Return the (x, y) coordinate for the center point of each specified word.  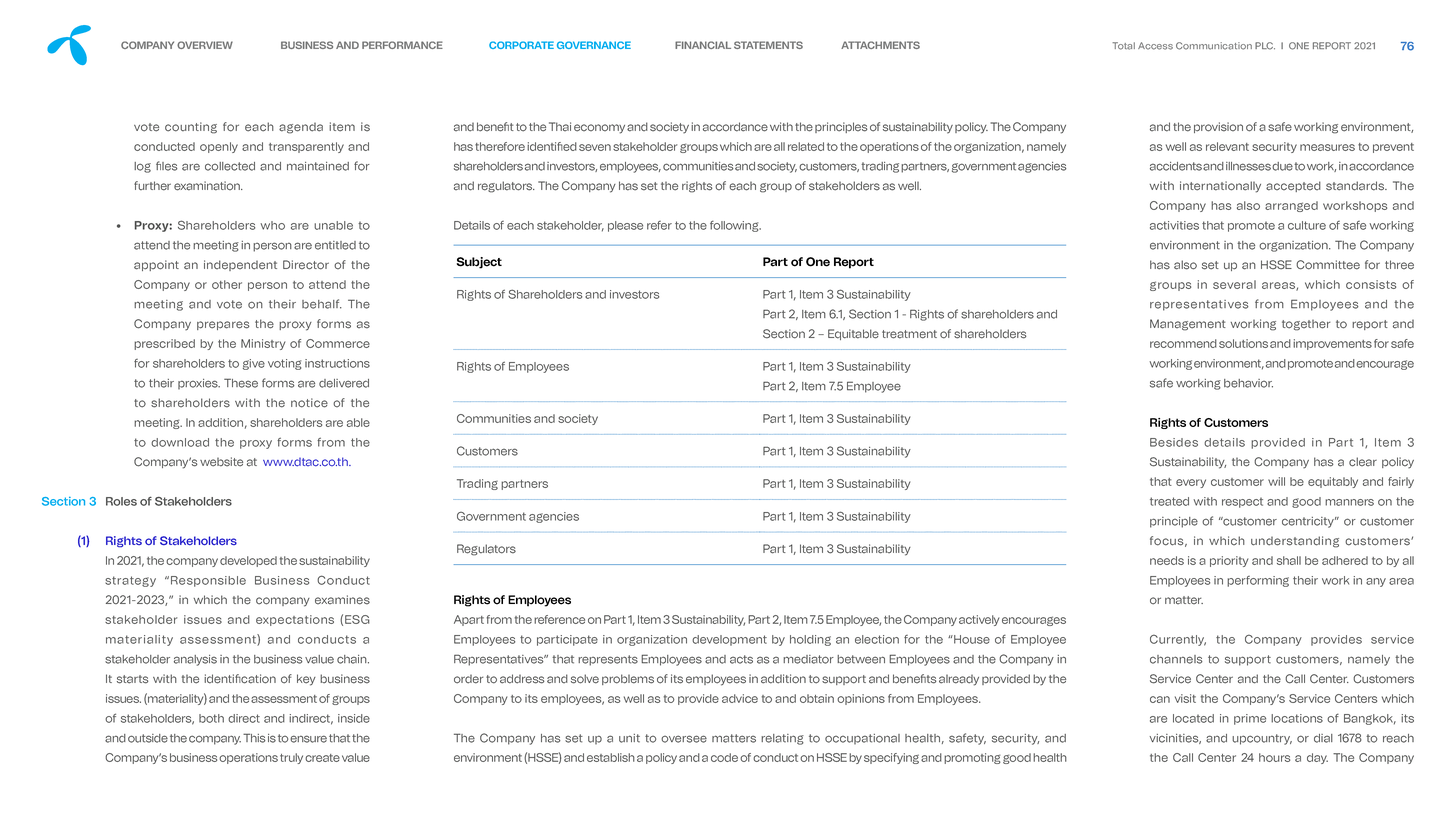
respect (1242, 502)
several (1234, 284)
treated (1169, 501)
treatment (909, 334)
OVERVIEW (205, 45)
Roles (121, 501)
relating (782, 739)
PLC (1265, 46)
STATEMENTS (768, 45)
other (227, 284)
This (254, 738)
